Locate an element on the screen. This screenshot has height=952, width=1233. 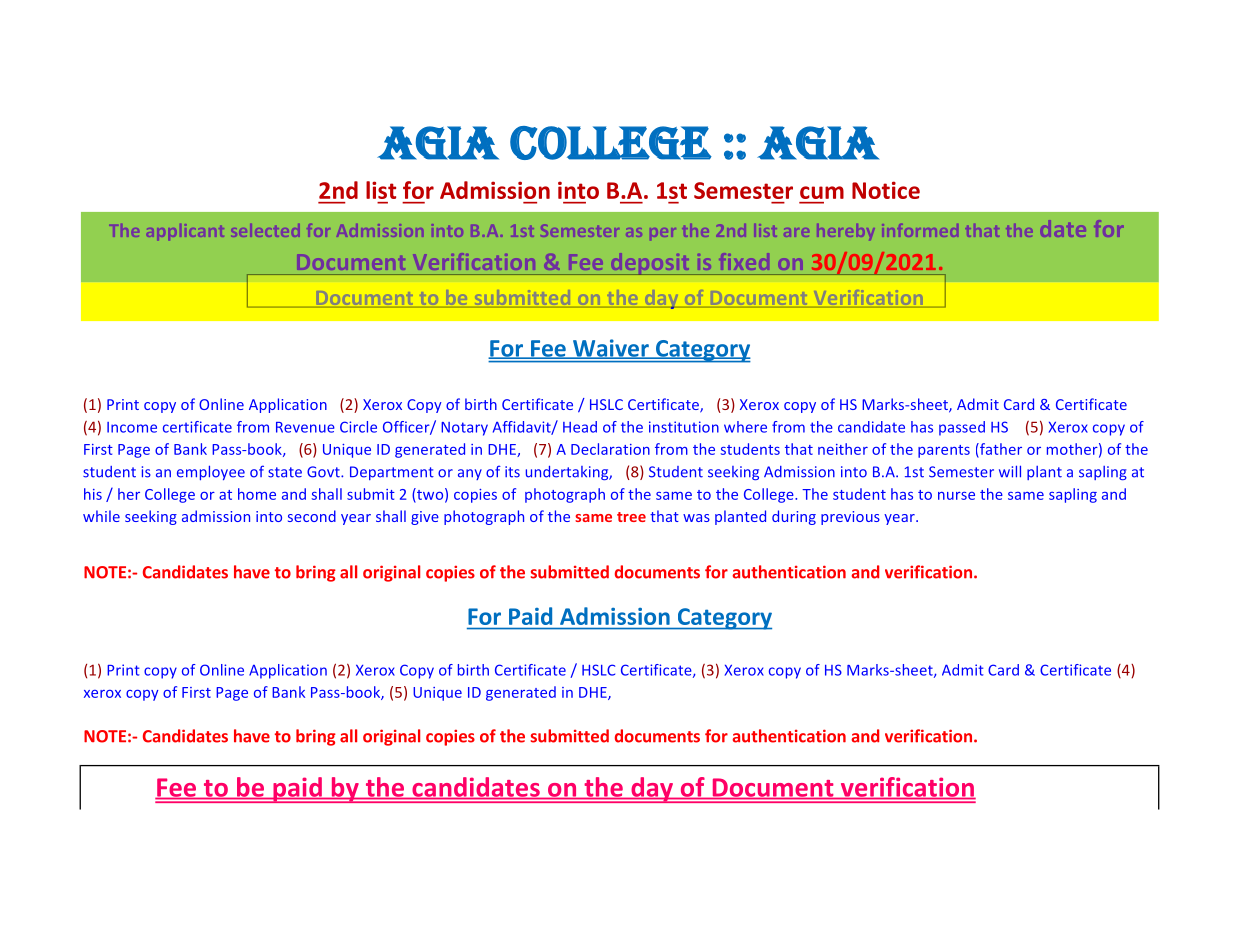
Circle is located at coordinates (358, 427).
